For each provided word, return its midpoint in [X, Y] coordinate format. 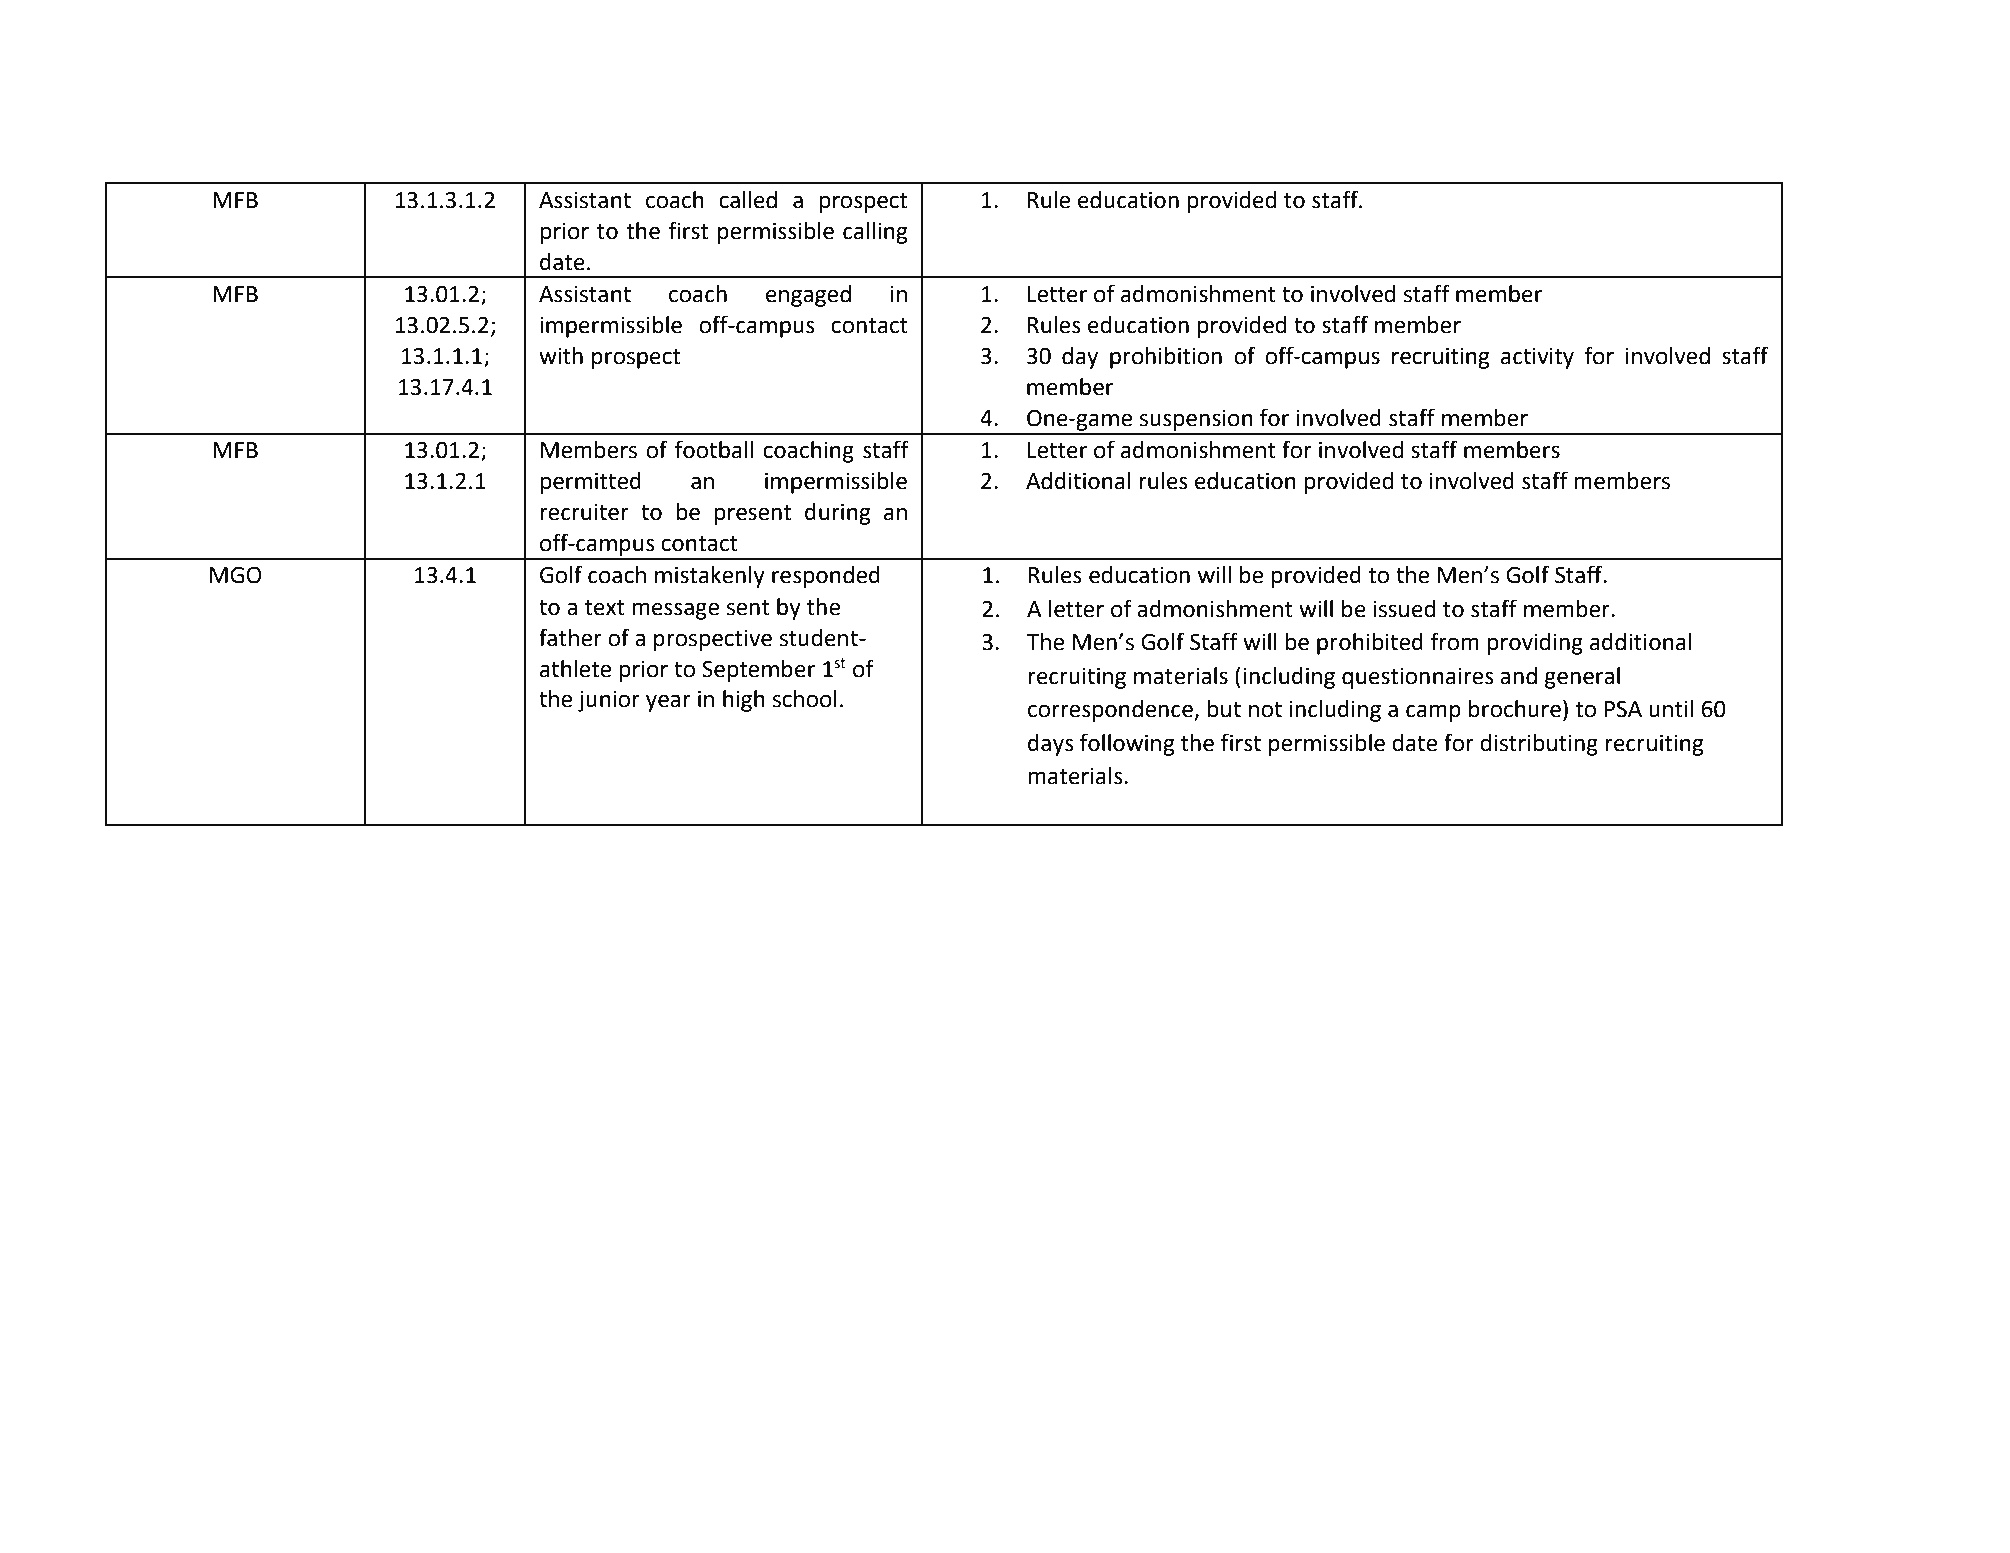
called [748, 200]
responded [826, 577]
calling [875, 233]
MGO [236, 575]
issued [1404, 609]
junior [609, 701]
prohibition [1166, 358]
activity [1537, 358]
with [561, 356]
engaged [808, 296]
